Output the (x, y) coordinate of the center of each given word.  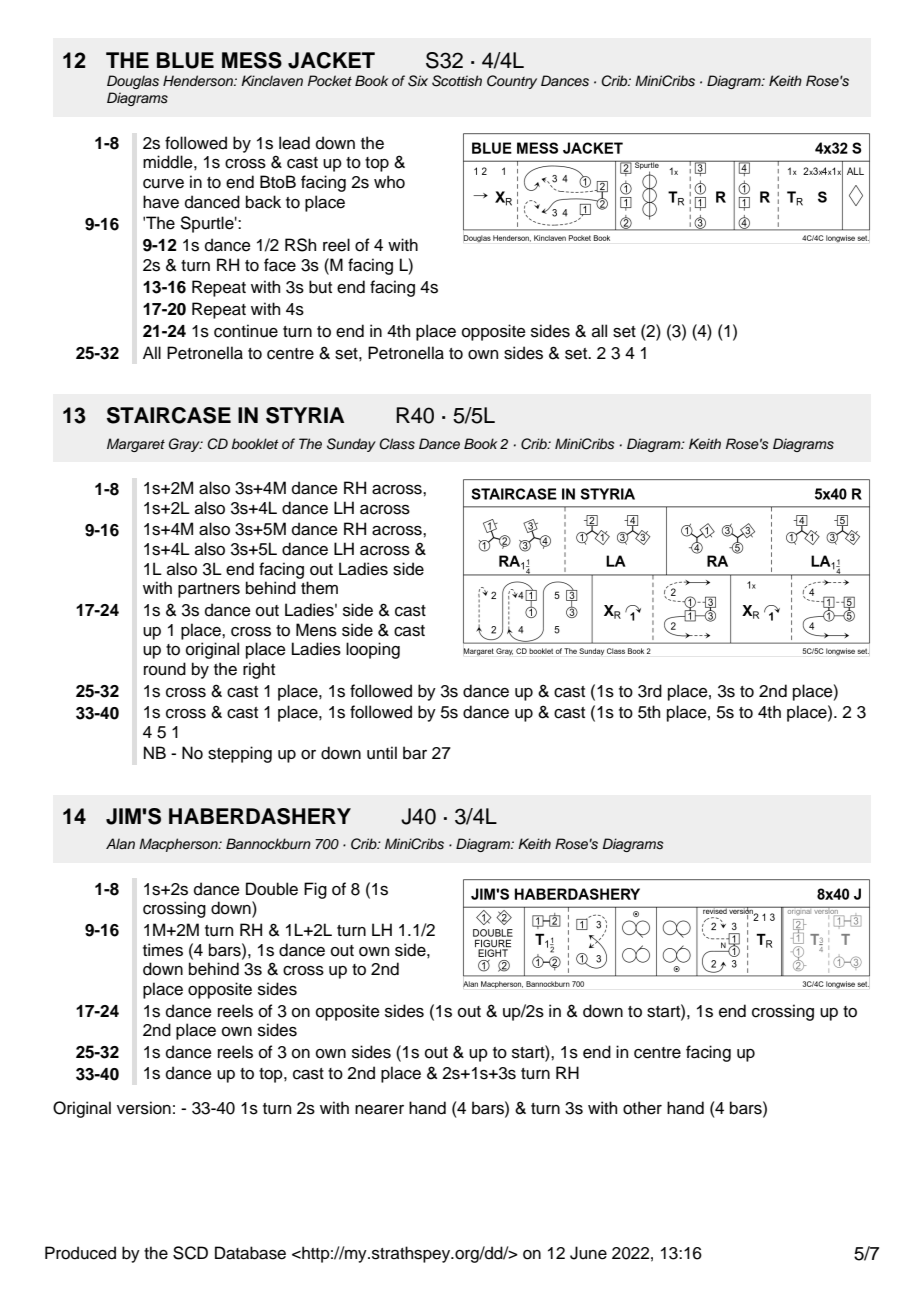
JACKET (331, 60)
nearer (379, 1110)
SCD (190, 1253)
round (165, 669)
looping (373, 650)
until (382, 753)
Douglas (133, 82)
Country (512, 82)
